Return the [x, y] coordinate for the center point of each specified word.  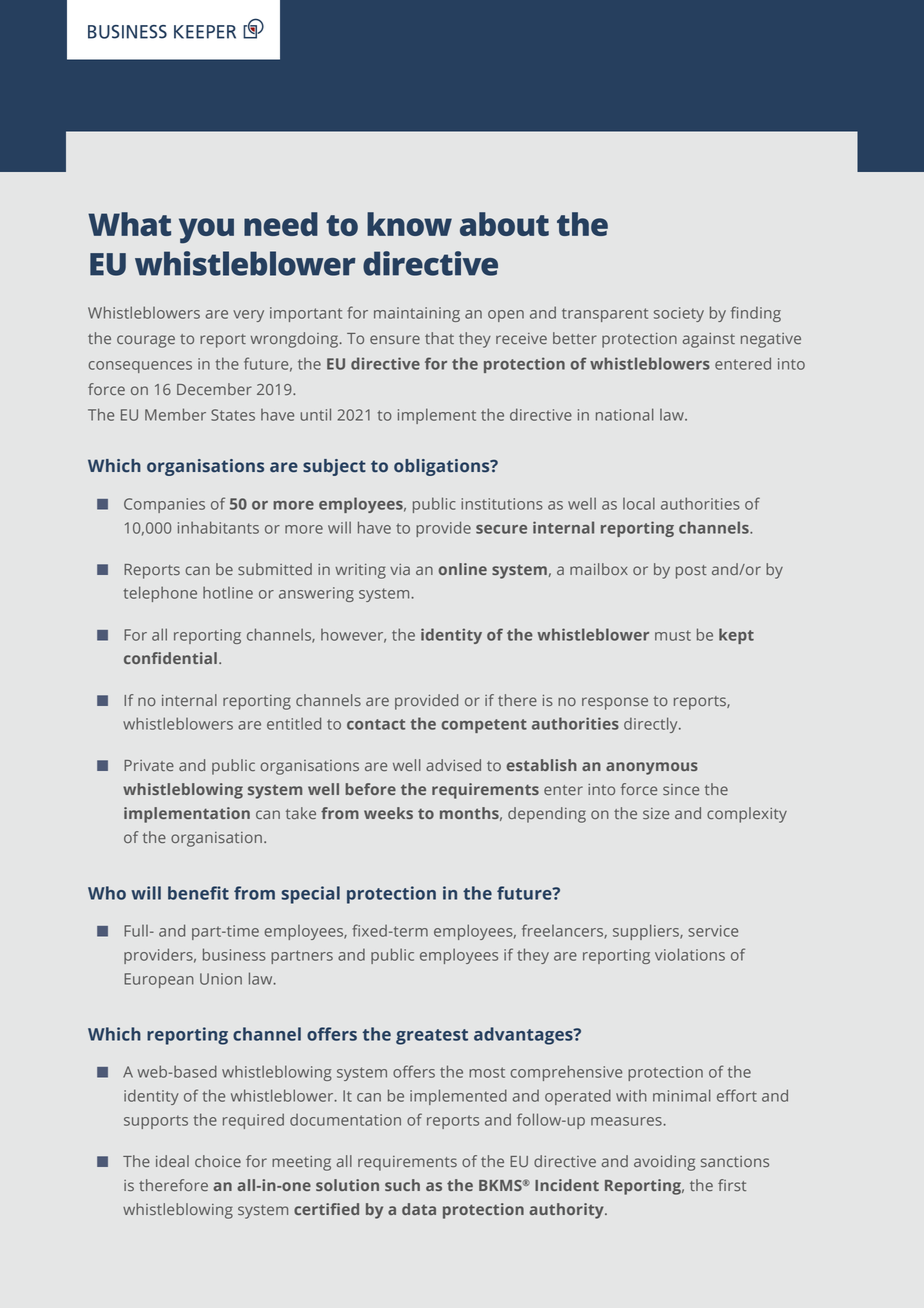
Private [149, 765]
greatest [432, 1037]
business [234, 954]
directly [652, 725]
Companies [164, 505]
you [206, 231]
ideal [172, 1161]
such [402, 1185]
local [639, 503]
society [679, 314]
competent [484, 726]
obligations [443, 467]
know [409, 224]
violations [690, 954]
